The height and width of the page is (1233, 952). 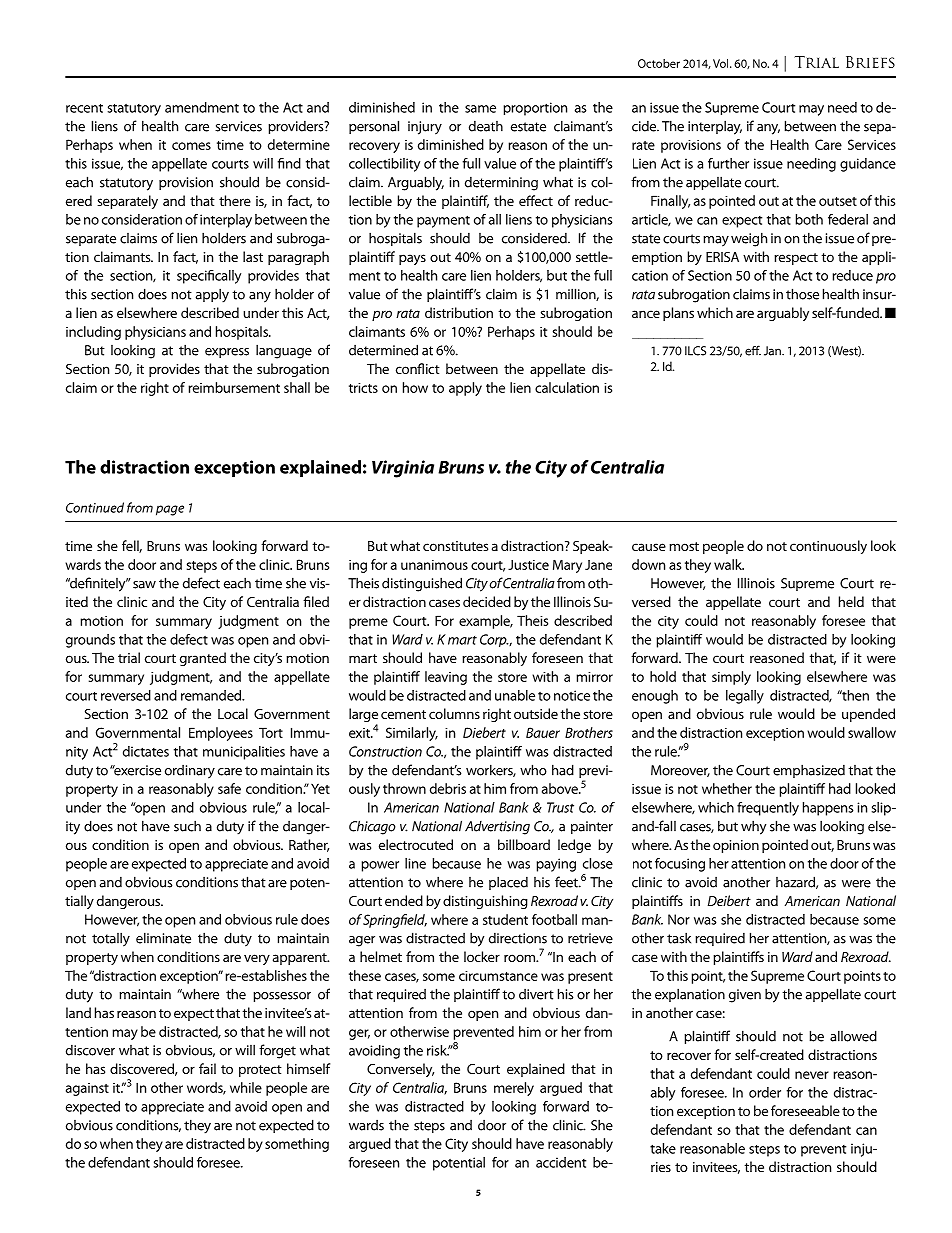 What do you see at coordinates (207, 1068) in the page?
I see `fail` at bounding box center [207, 1068].
